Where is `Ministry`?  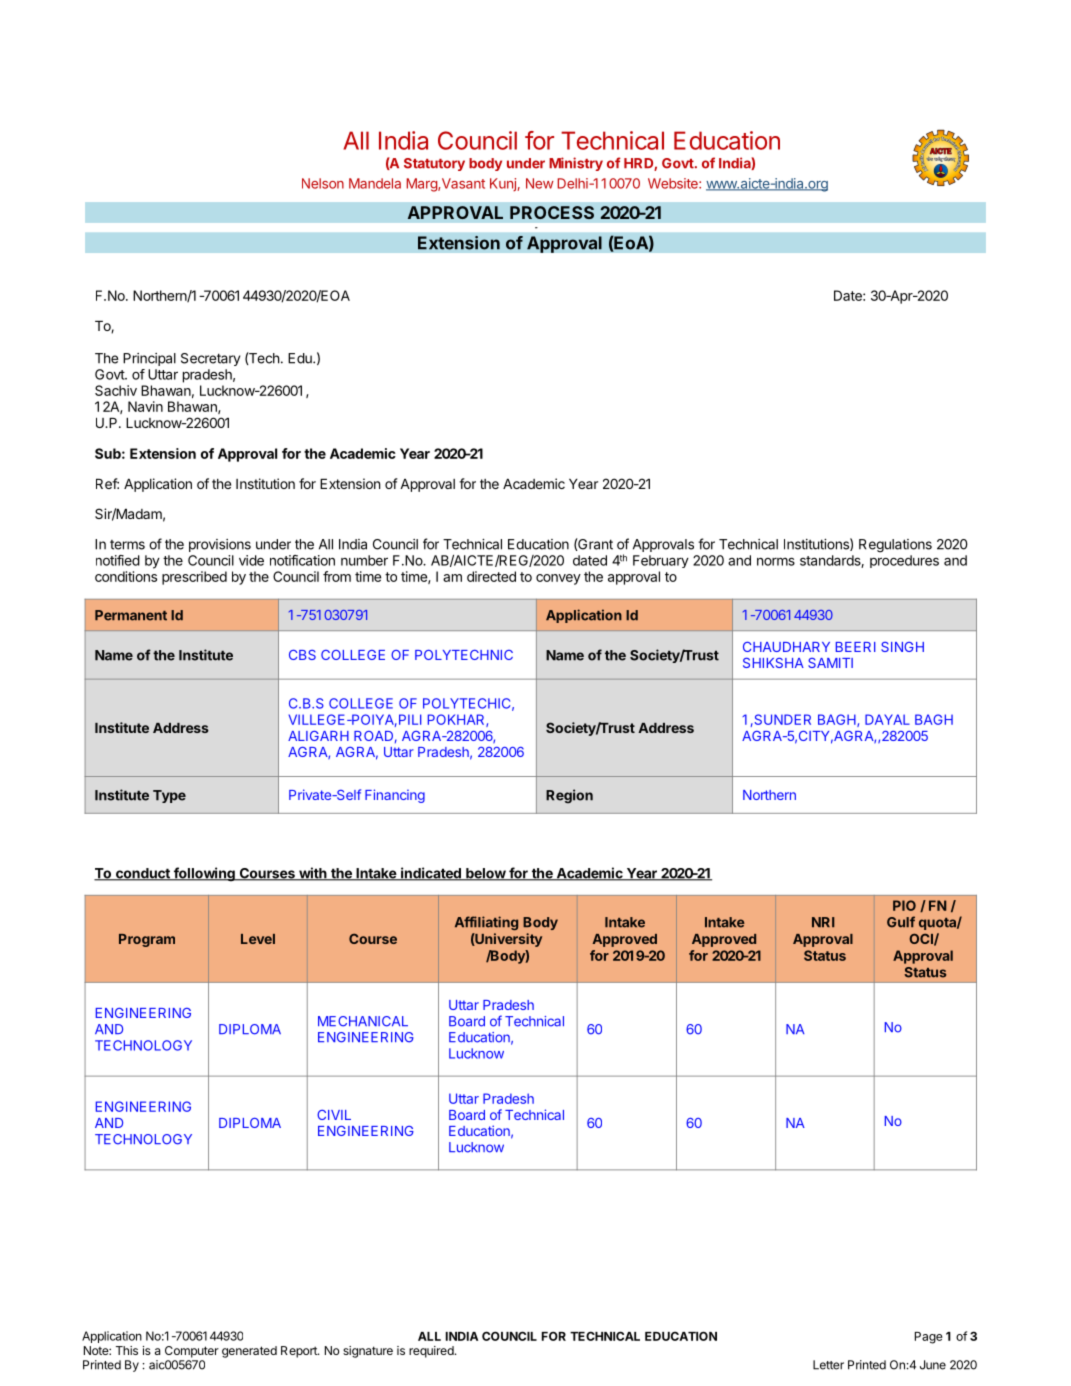 Ministry is located at coordinates (576, 164).
